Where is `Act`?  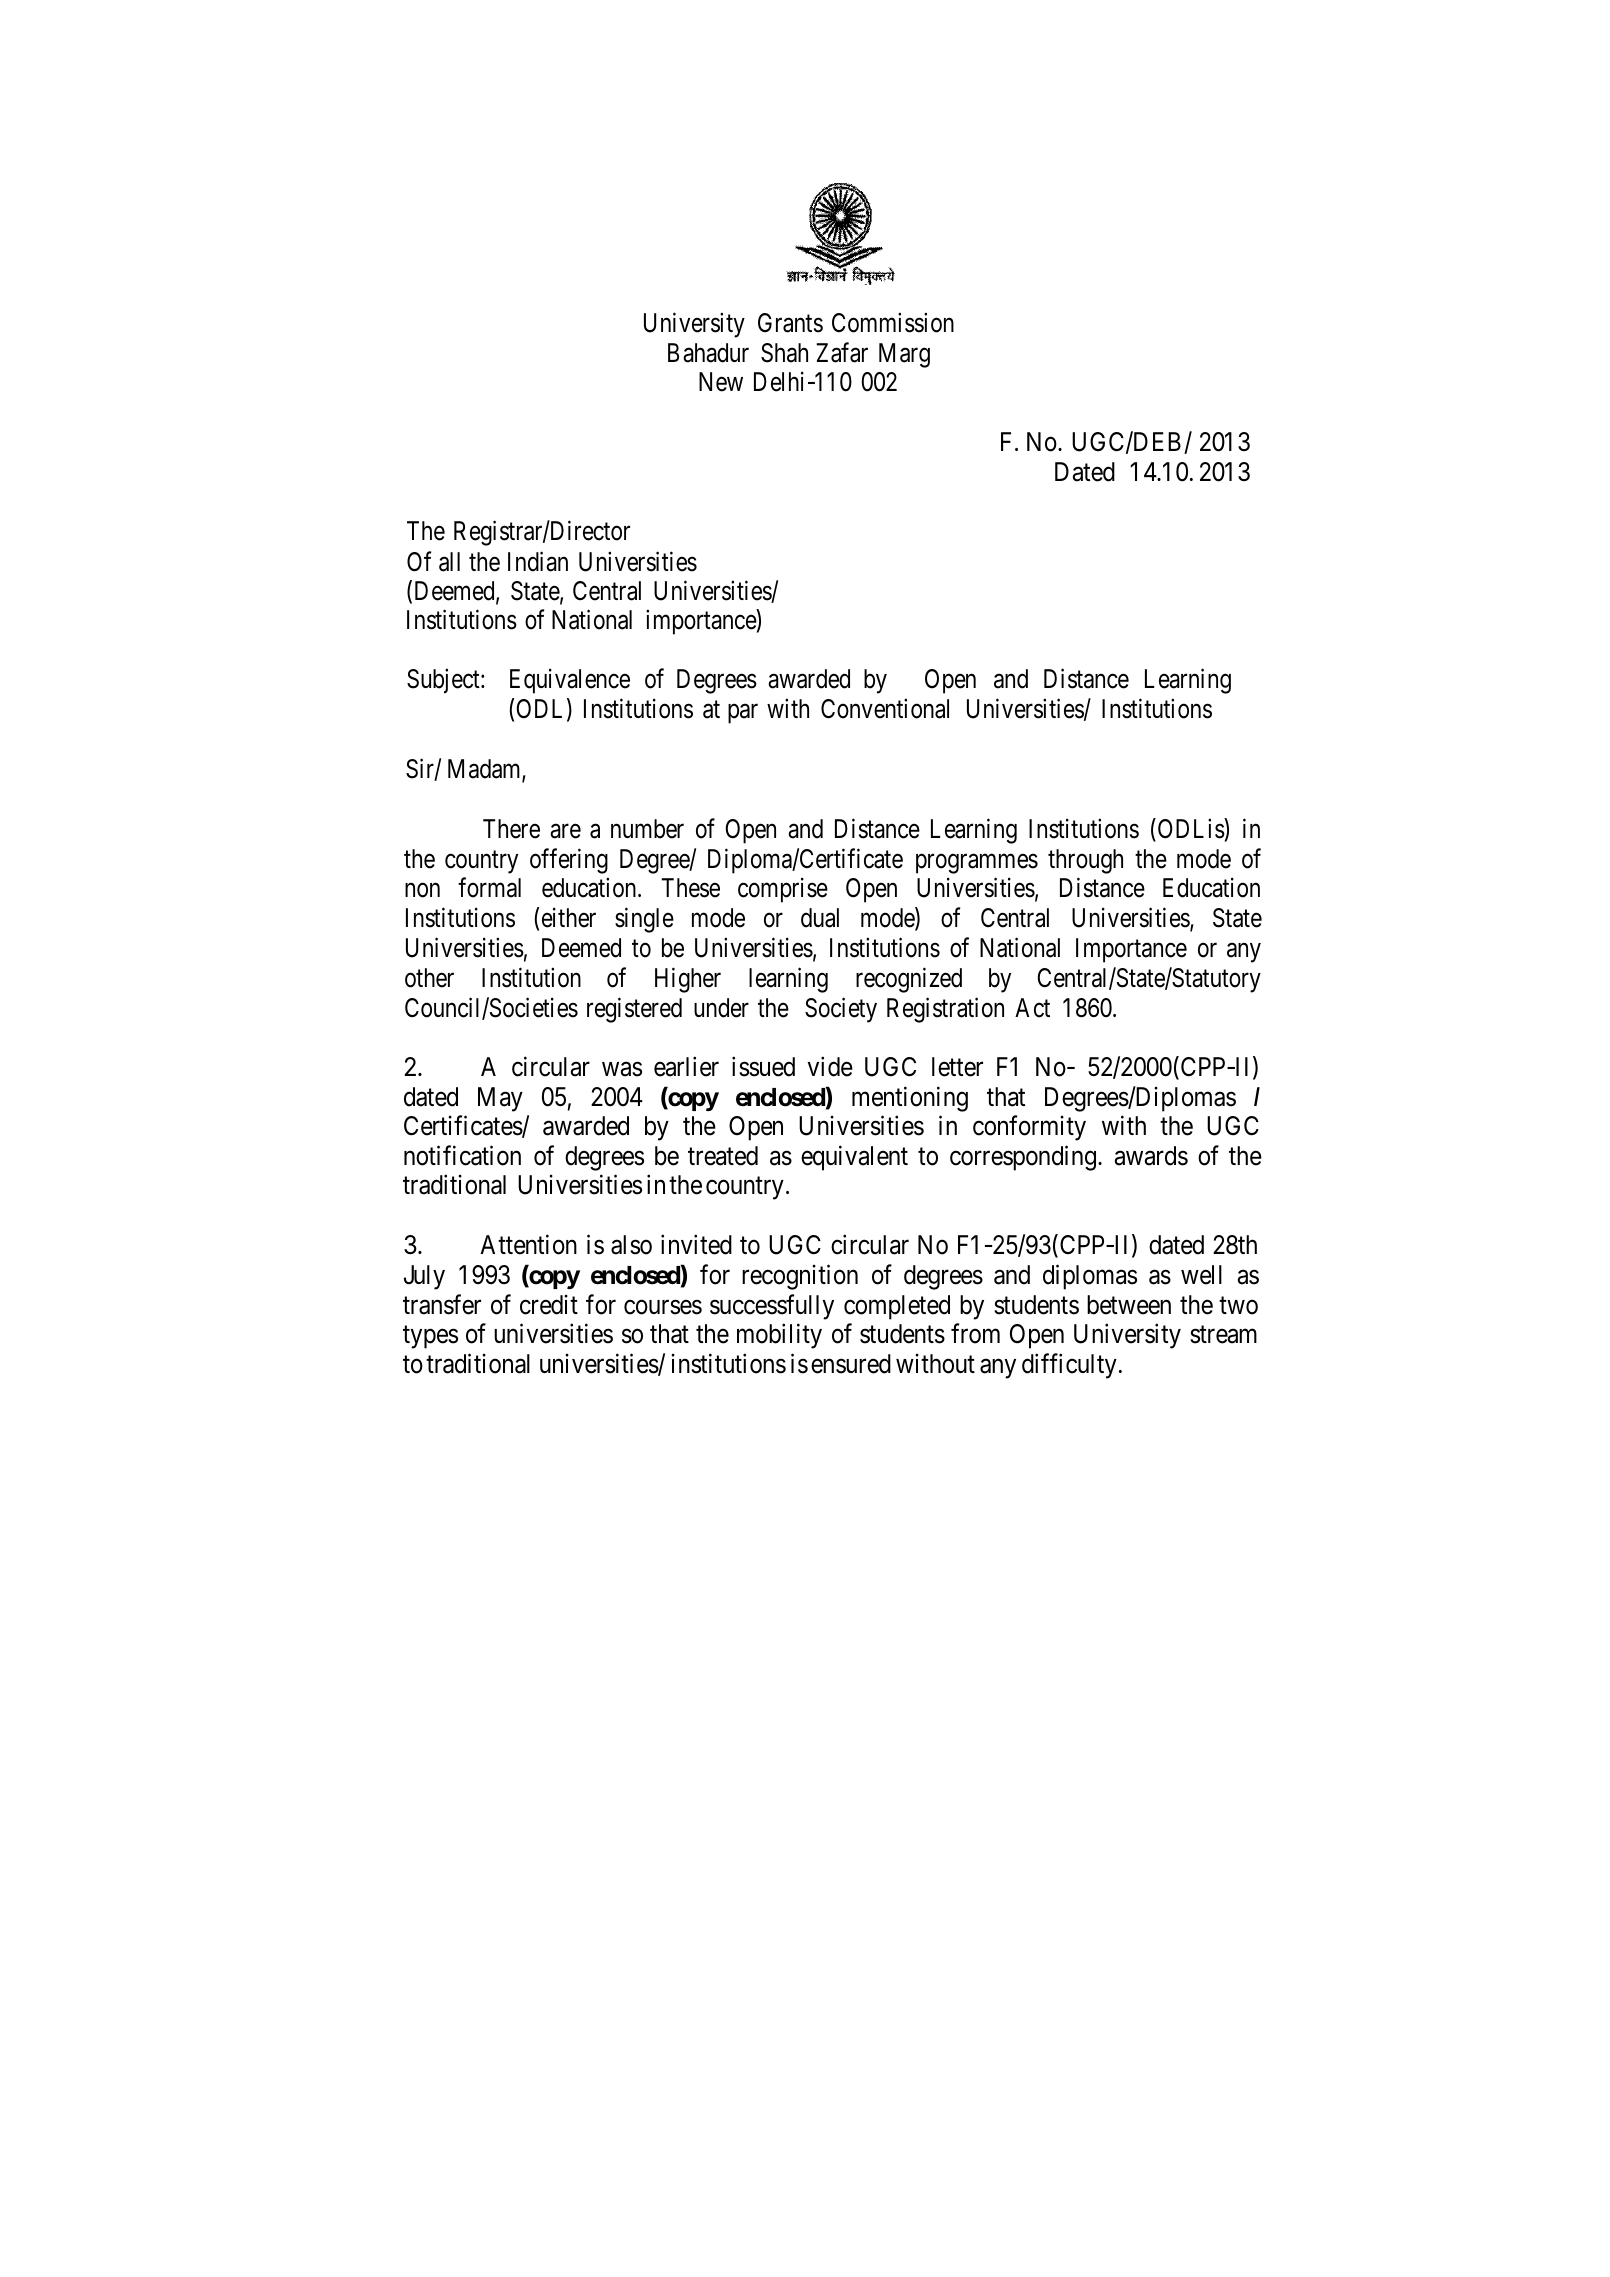 Act is located at coordinates (1032, 1008).
